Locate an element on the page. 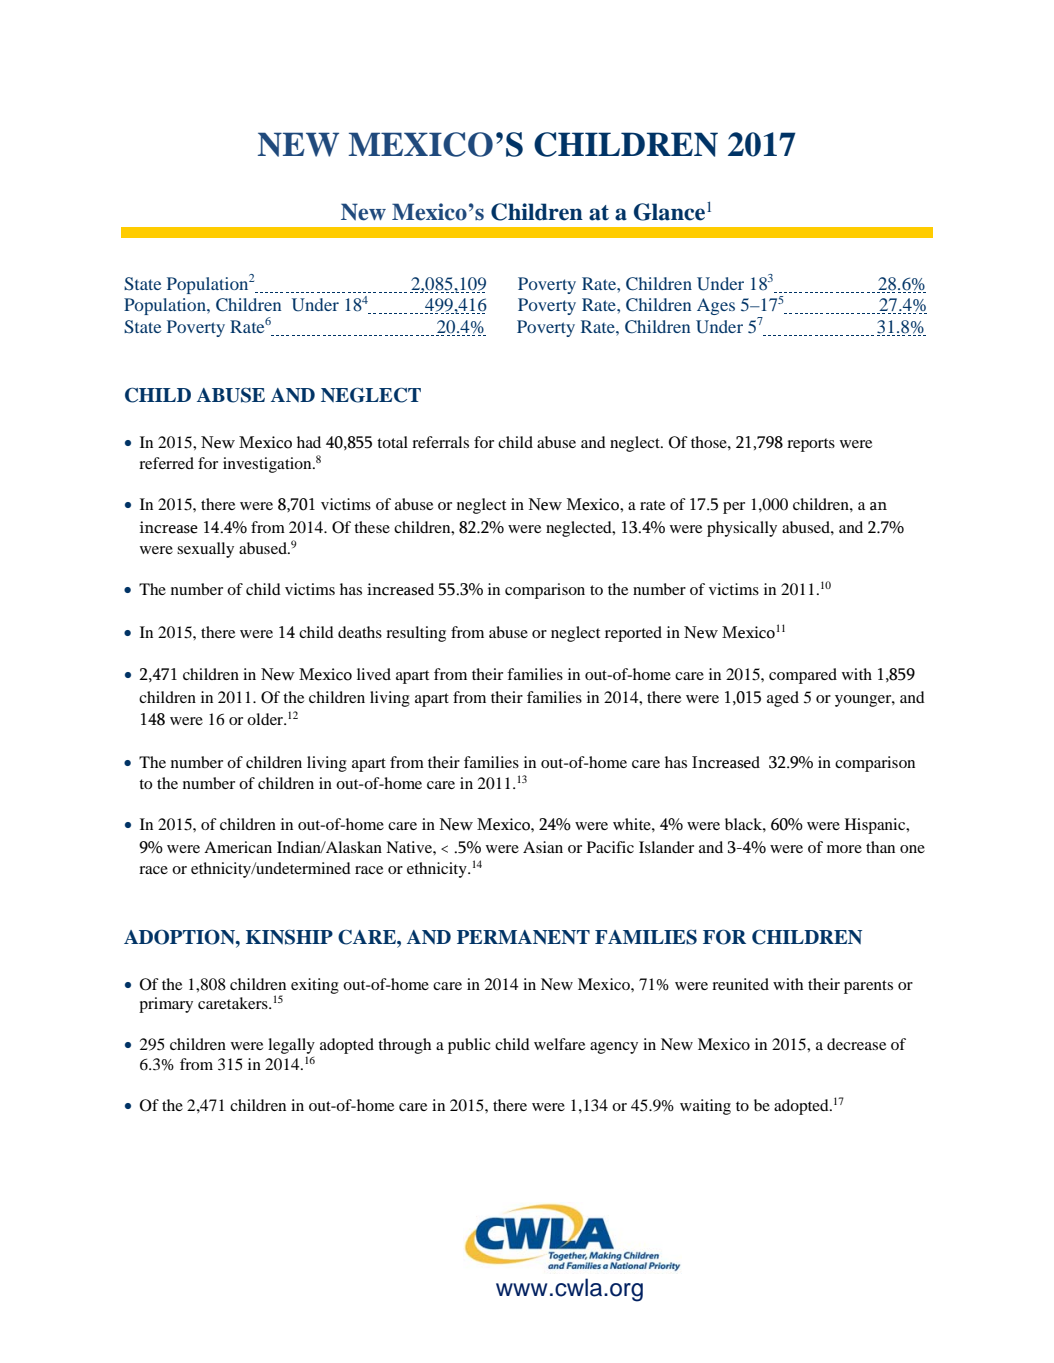 The image size is (1054, 1363). PERMANENT is located at coordinates (523, 937).
